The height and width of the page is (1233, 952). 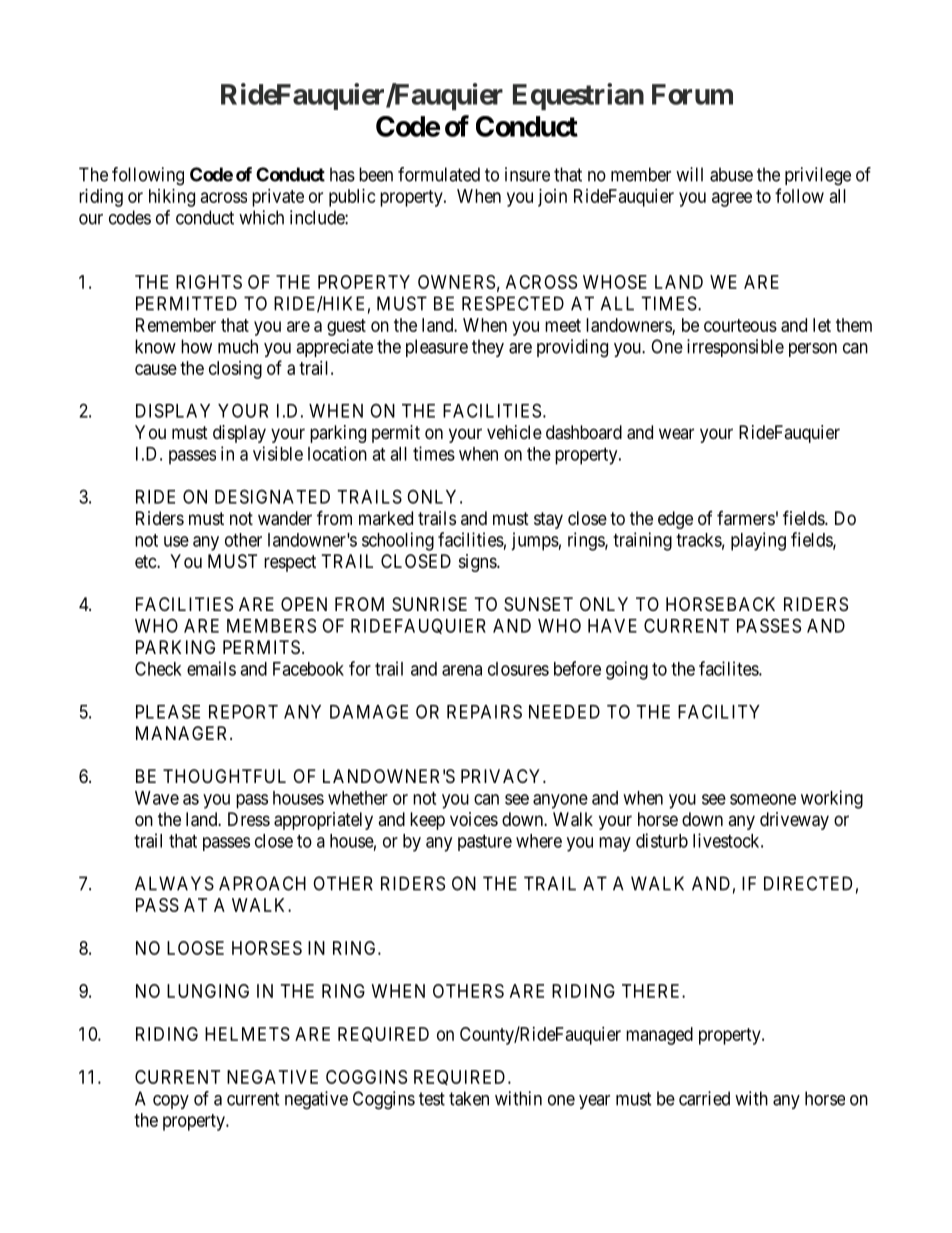 I want to click on insure, so click(x=527, y=174).
